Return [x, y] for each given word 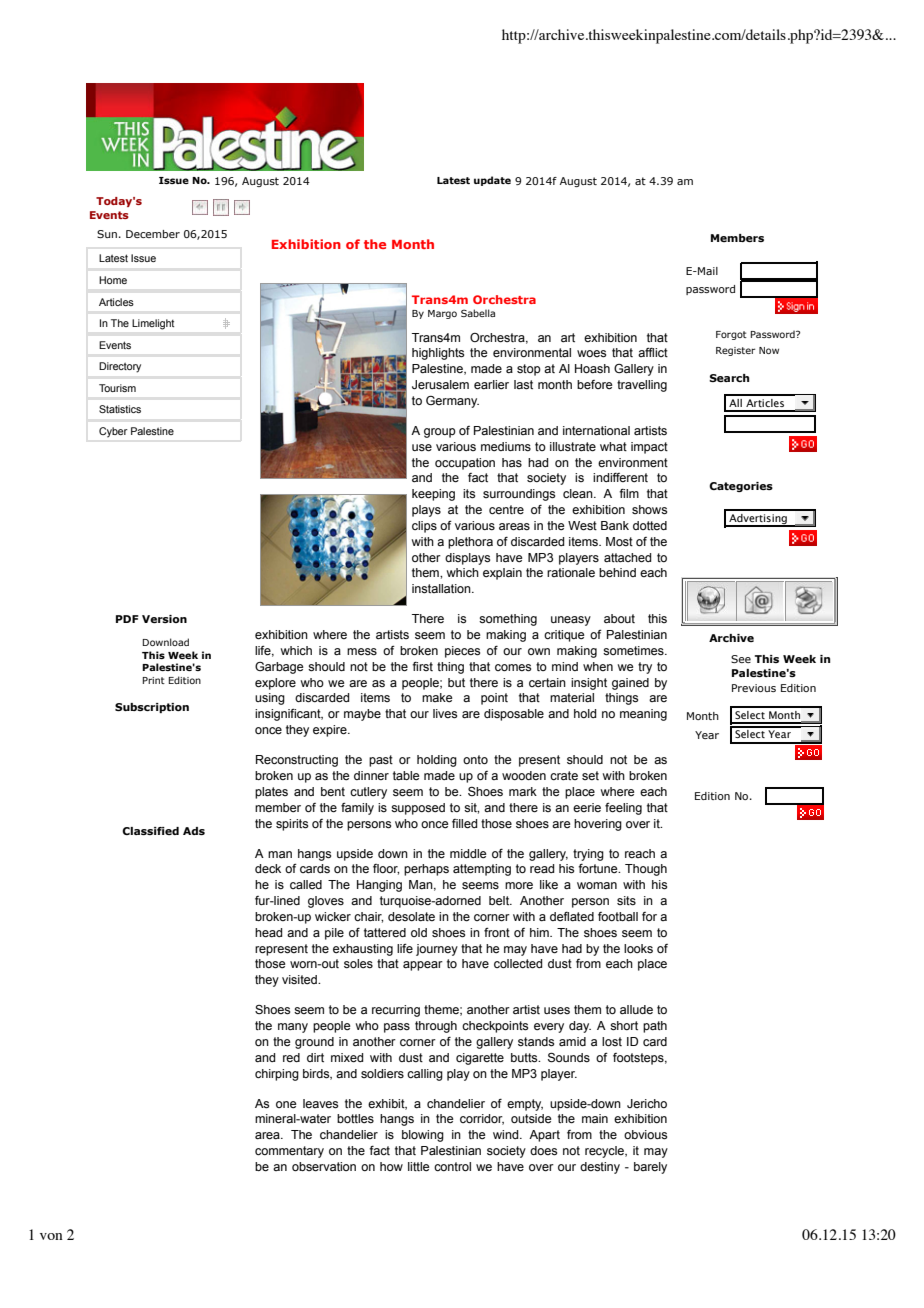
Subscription [152, 708]
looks [638, 948]
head [268, 933]
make [437, 698]
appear [423, 966]
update [492, 181]
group [440, 433]
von [51, 1236]
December [153, 234]
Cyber [113, 432]
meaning [643, 715]
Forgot [731, 335]
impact [649, 448]
